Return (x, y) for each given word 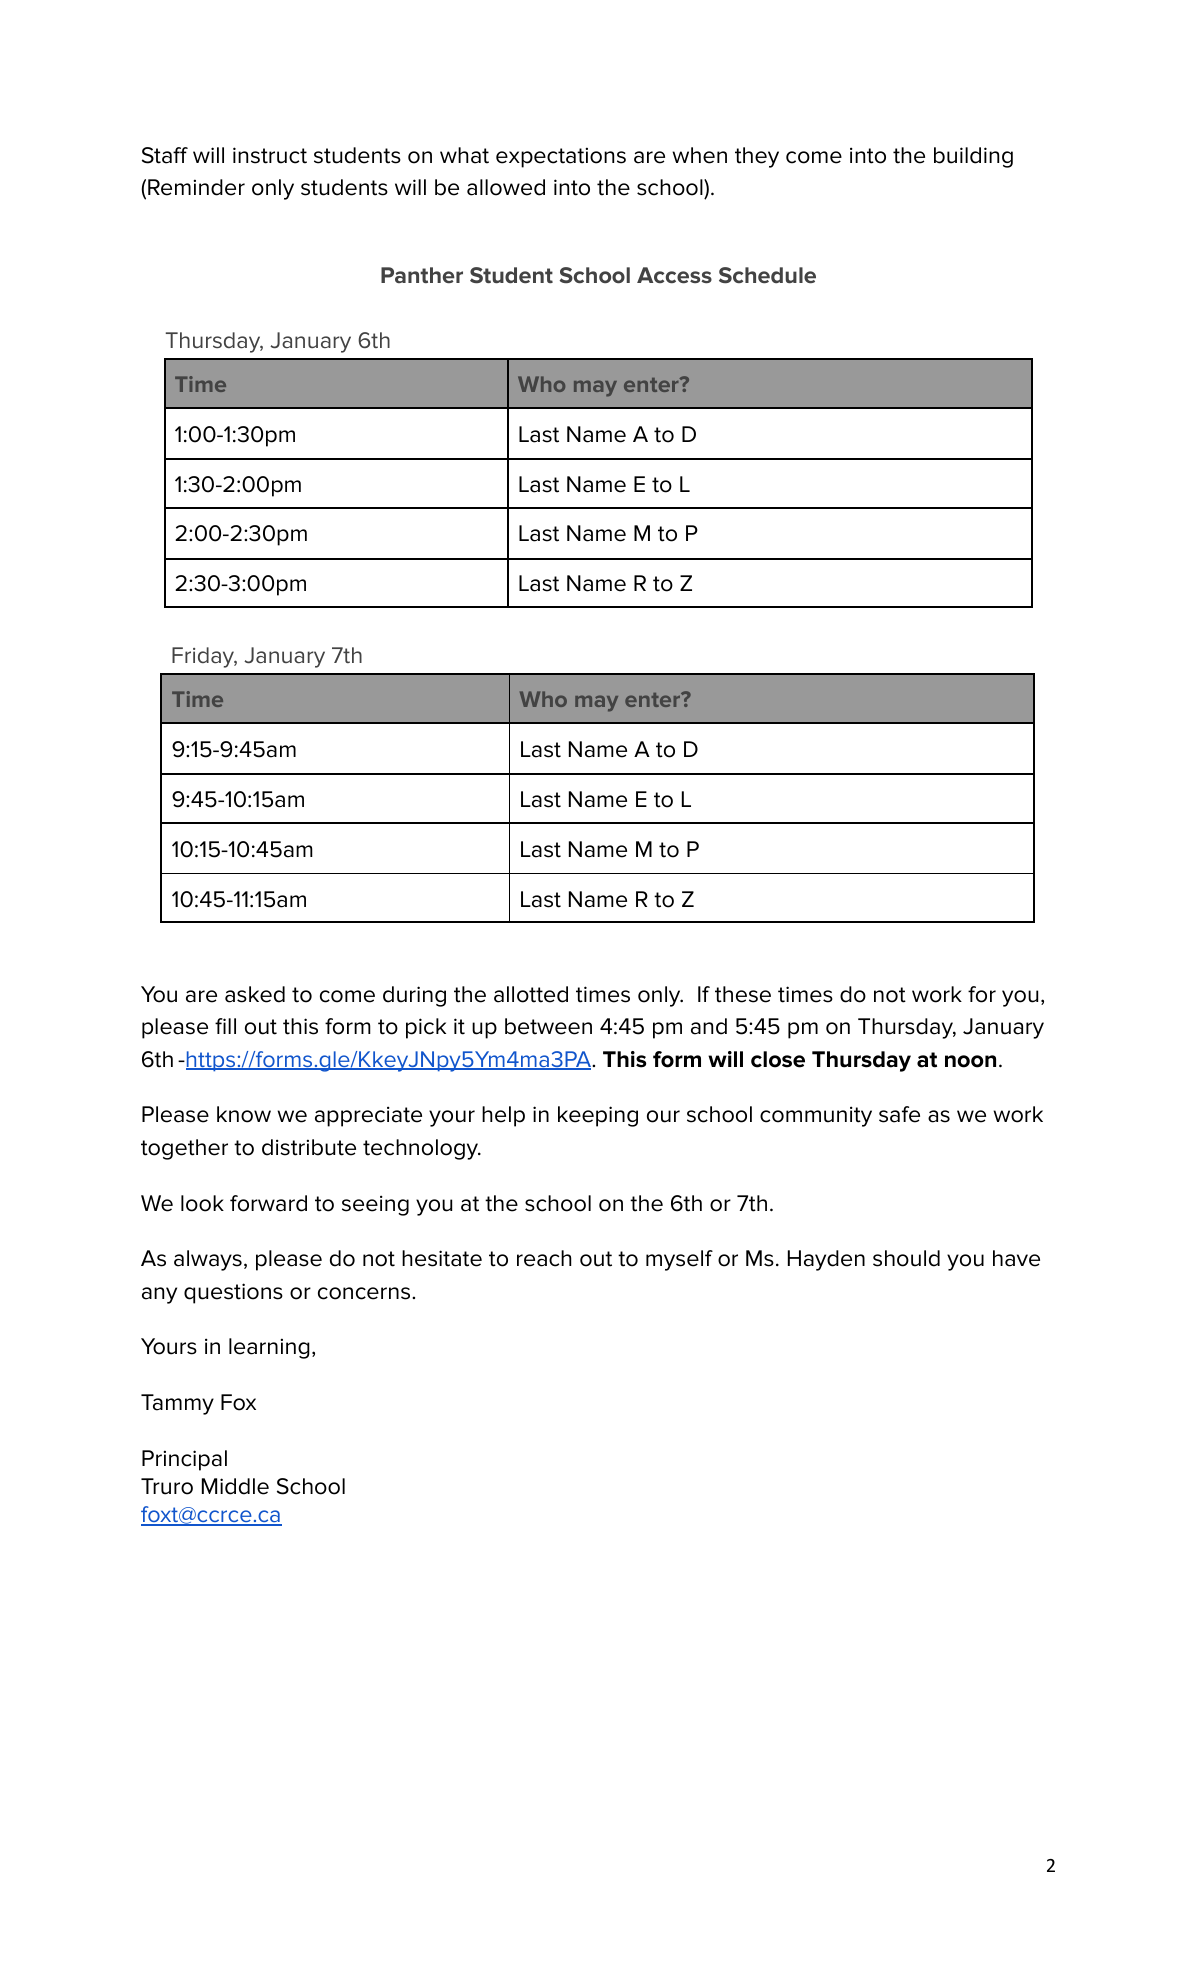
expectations (561, 157)
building (973, 157)
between (548, 1026)
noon (970, 1061)
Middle (235, 1486)
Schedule (767, 275)
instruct (270, 155)
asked (255, 994)
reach (544, 1258)
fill (225, 1026)
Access (674, 275)
